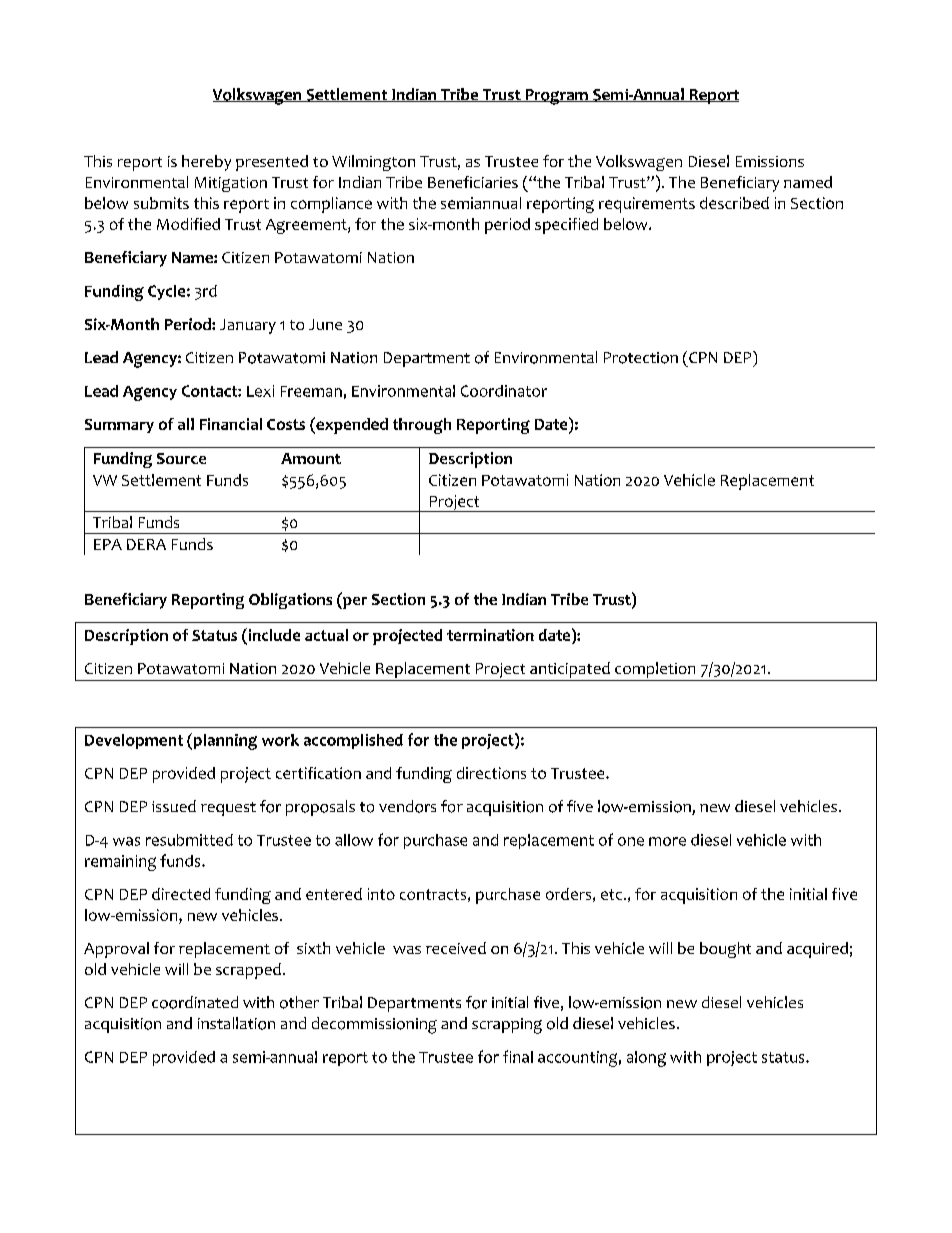 This document has height=1233, width=952. I want to click on vendors, so click(407, 806).
